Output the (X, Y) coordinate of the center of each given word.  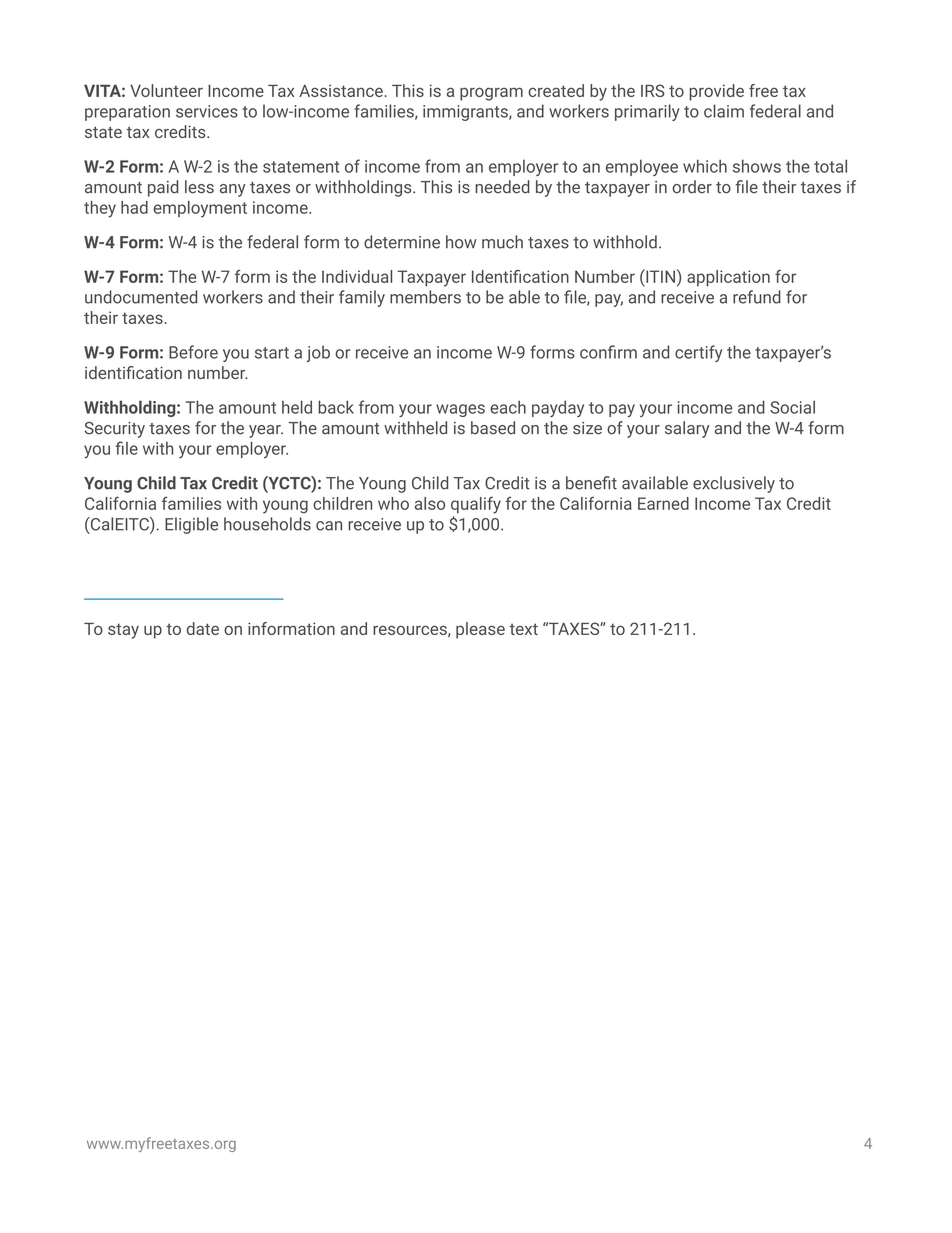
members (425, 297)
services (207, 111)
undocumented (141, 297)
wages (460, 410)
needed (502, 187)
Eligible (191, 525)
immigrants (466, 113)
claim (724, 111)
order (692, 187)
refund (757, 297)
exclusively (734, 484)
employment (200, 209)
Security (115, 430)
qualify (476, 505)
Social (792, 407)
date (203, 628)
